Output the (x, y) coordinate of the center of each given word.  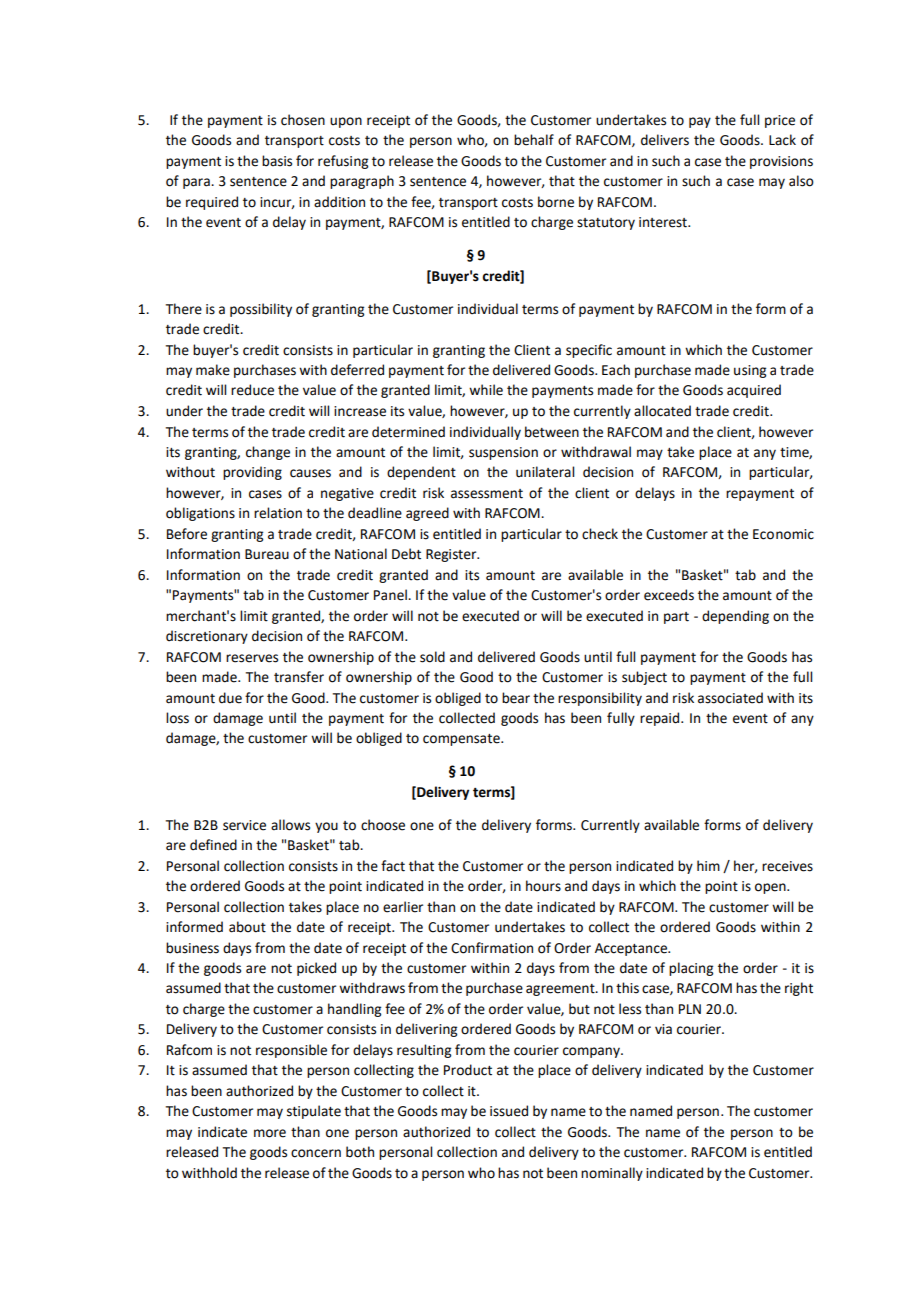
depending (735, 617)
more (270, 1133)
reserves (252, 658)
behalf (534, 140)
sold (432, 657)
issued (509, 1111)
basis (277, 161)
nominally (612, 1174)
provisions (781, 162)
